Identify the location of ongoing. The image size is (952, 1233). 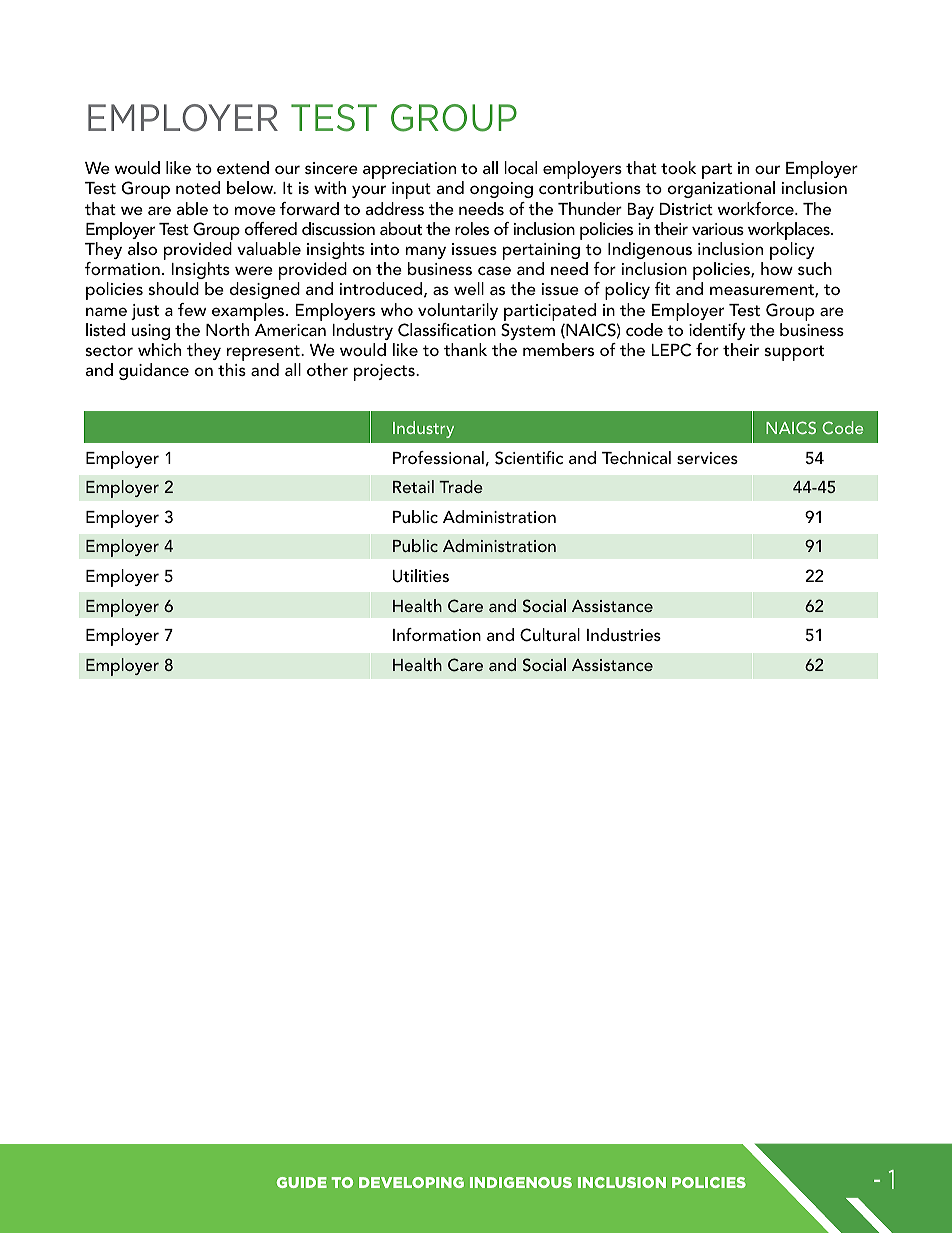
(501, 190).
